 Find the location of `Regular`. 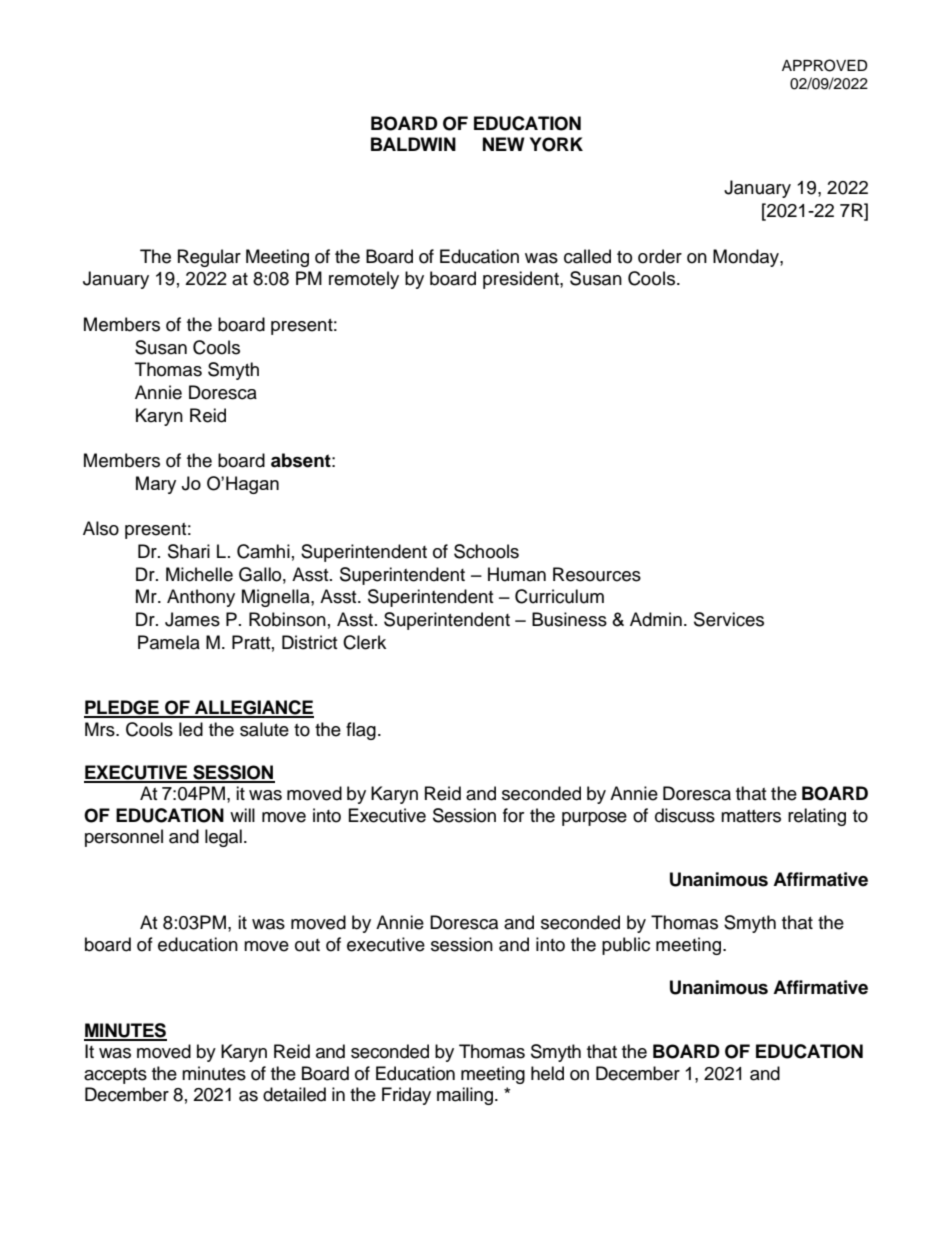

Regular is located at coordinates (209, 258).
